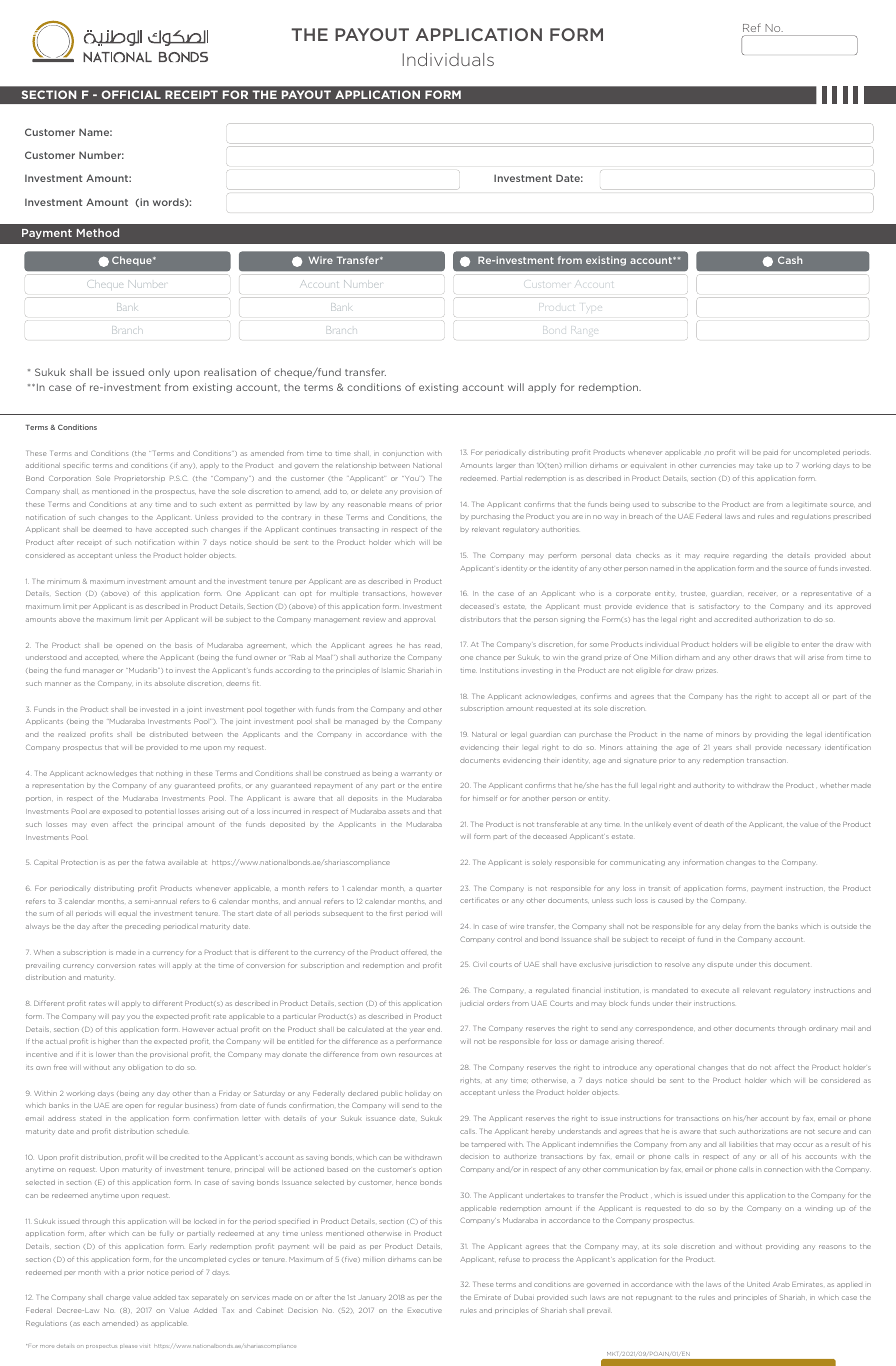 The image size is (896, 1366). Describe the element at coordinates (790, 260) in the document. I see `Cash` at that location.
